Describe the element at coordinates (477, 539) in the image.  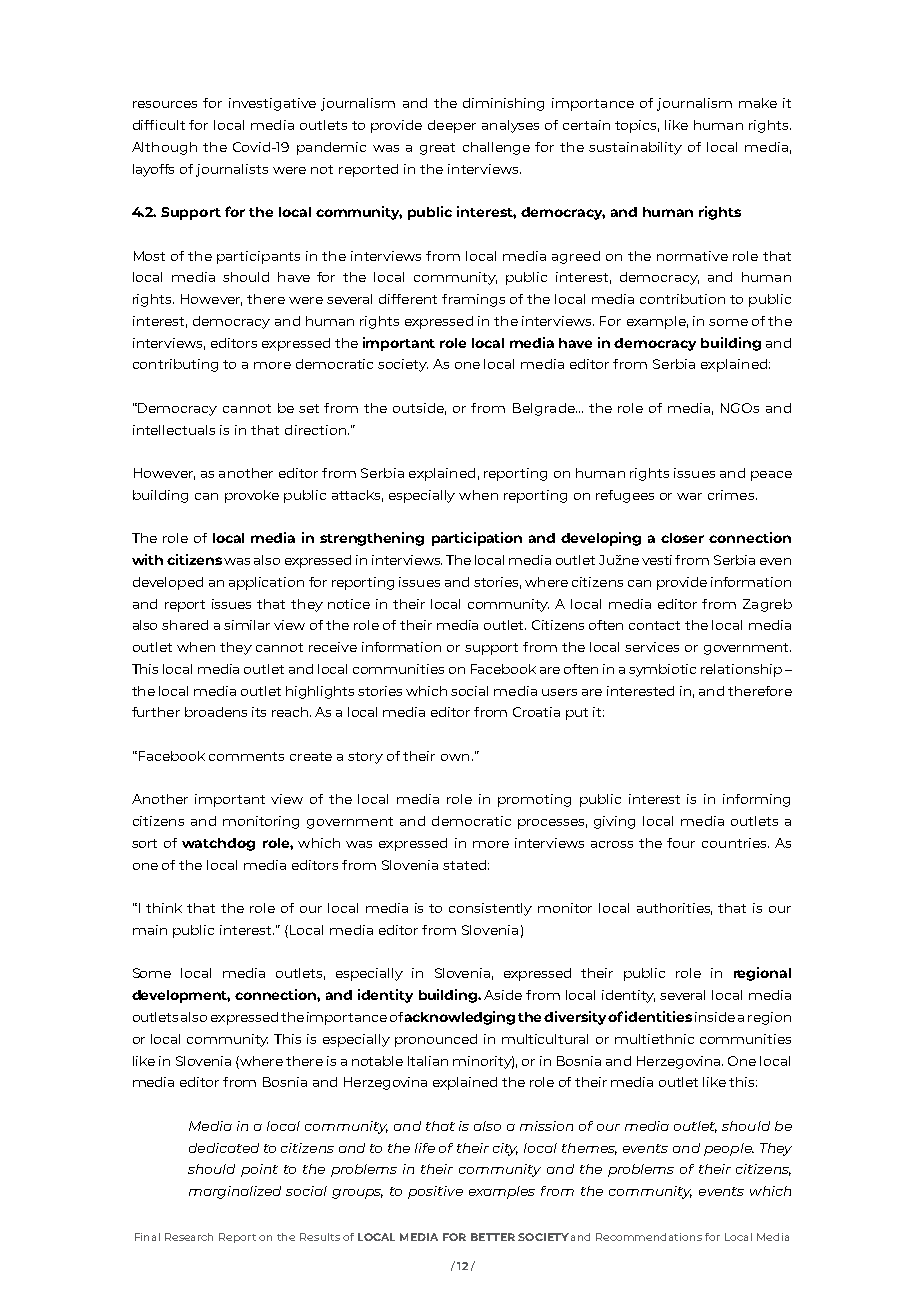
I see `participation` at that location.
